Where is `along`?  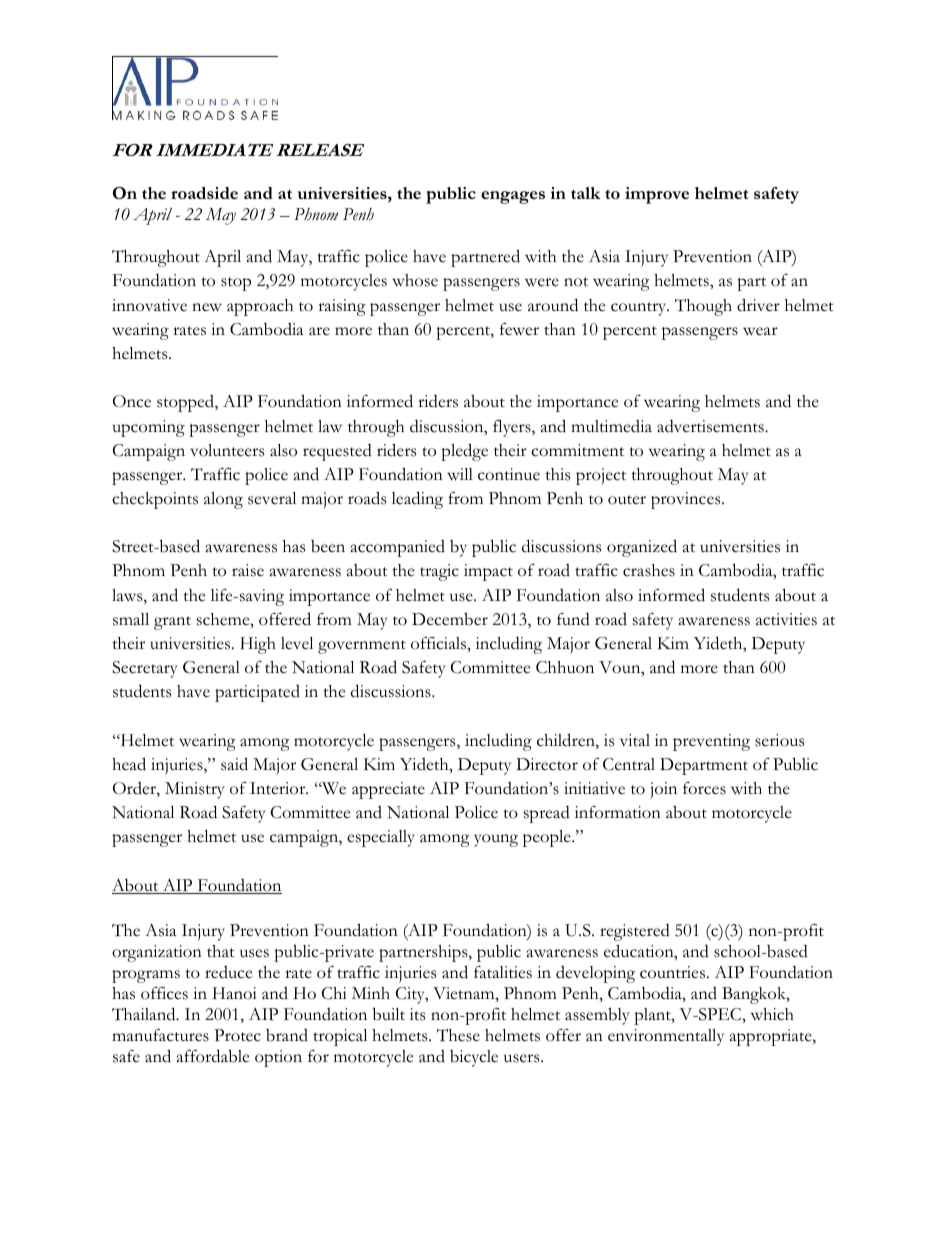 along is located at coordinates (223, 500).
